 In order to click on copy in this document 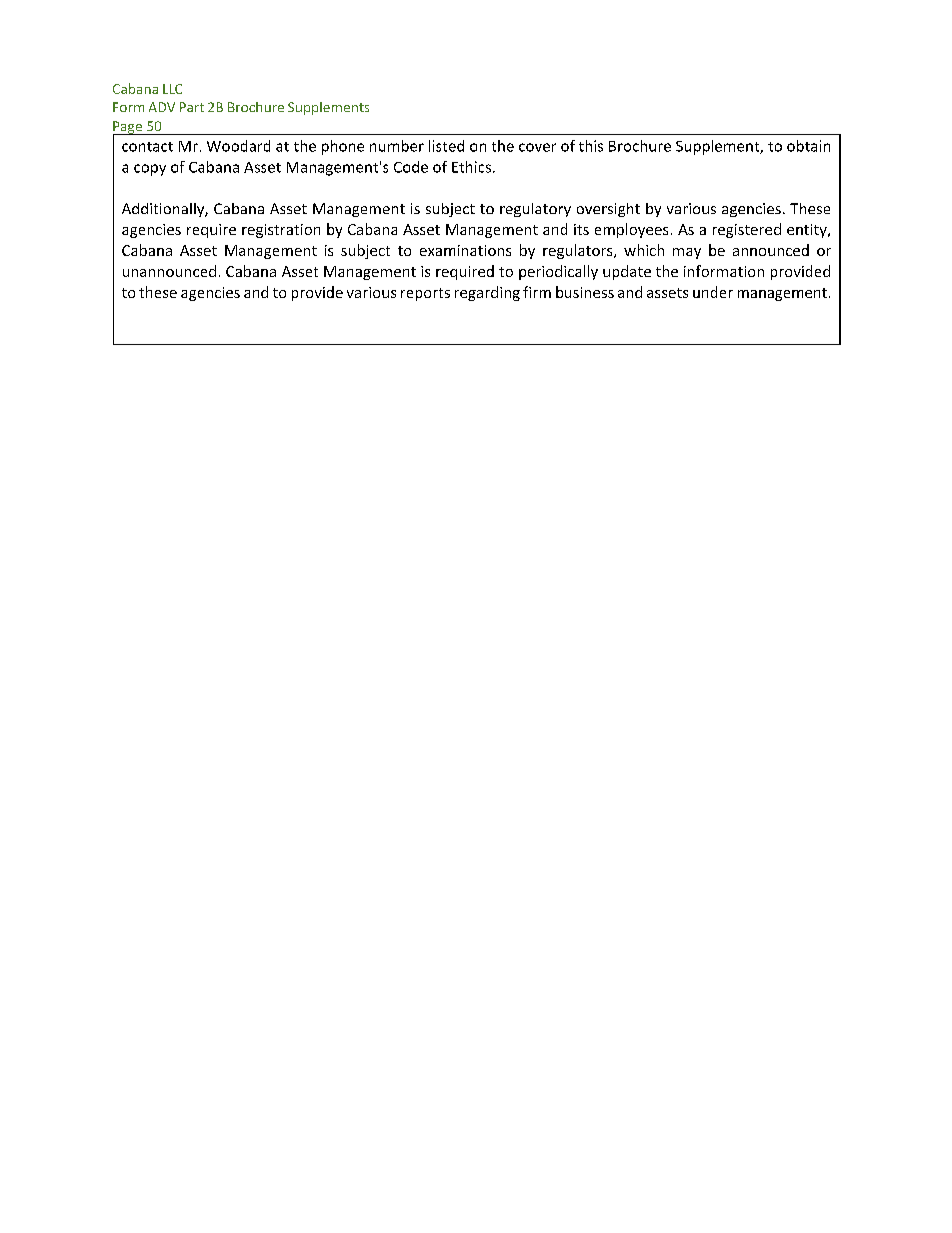, I will do `click(150, 170)`.
